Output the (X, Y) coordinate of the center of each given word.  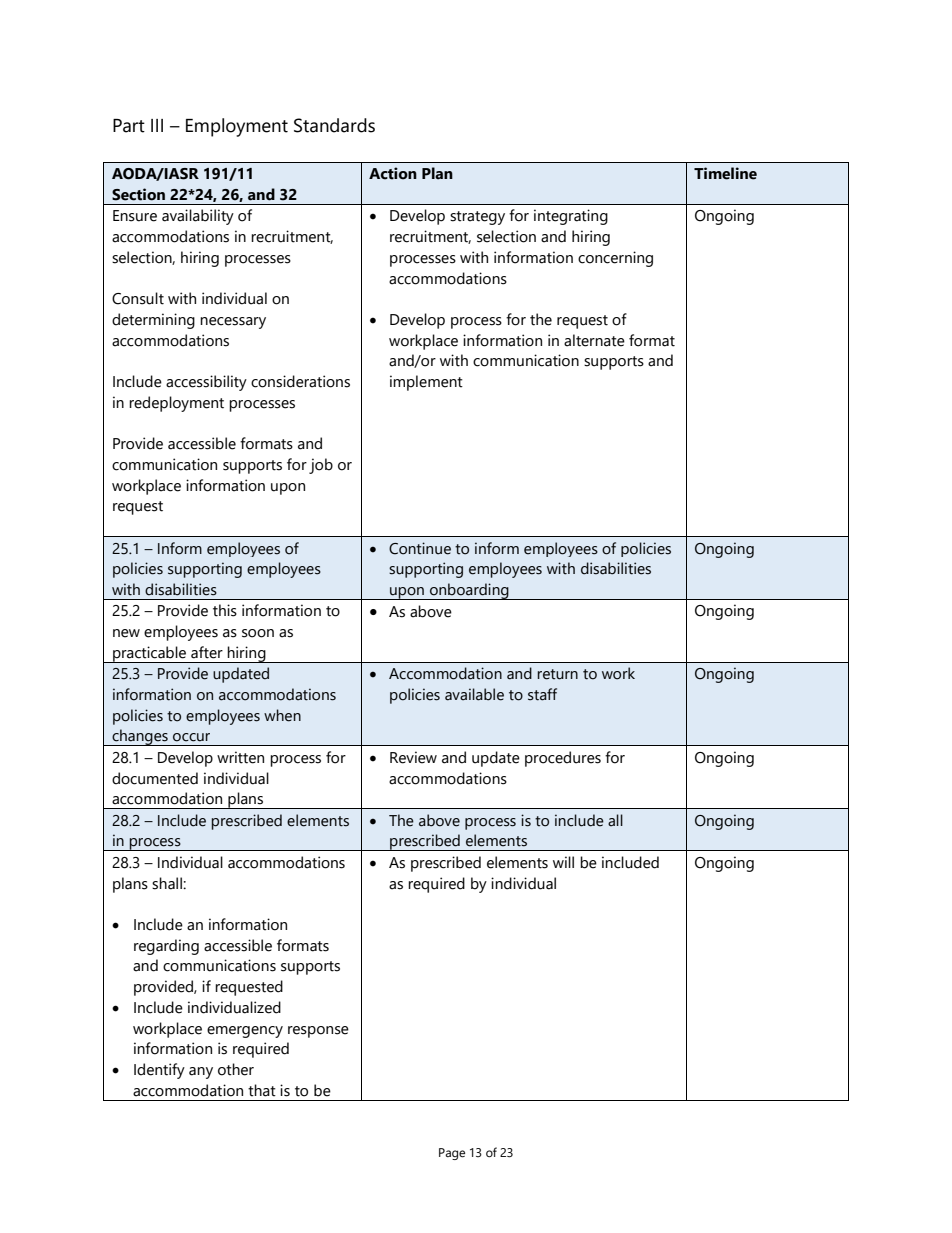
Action (393, 173)
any (201, 1073)
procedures (563, 759)
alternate (594, 340)
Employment (237, 127)
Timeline (725, 173)
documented (155, 778)
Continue (420, 548)
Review (413, 757)
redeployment (176, 404)
